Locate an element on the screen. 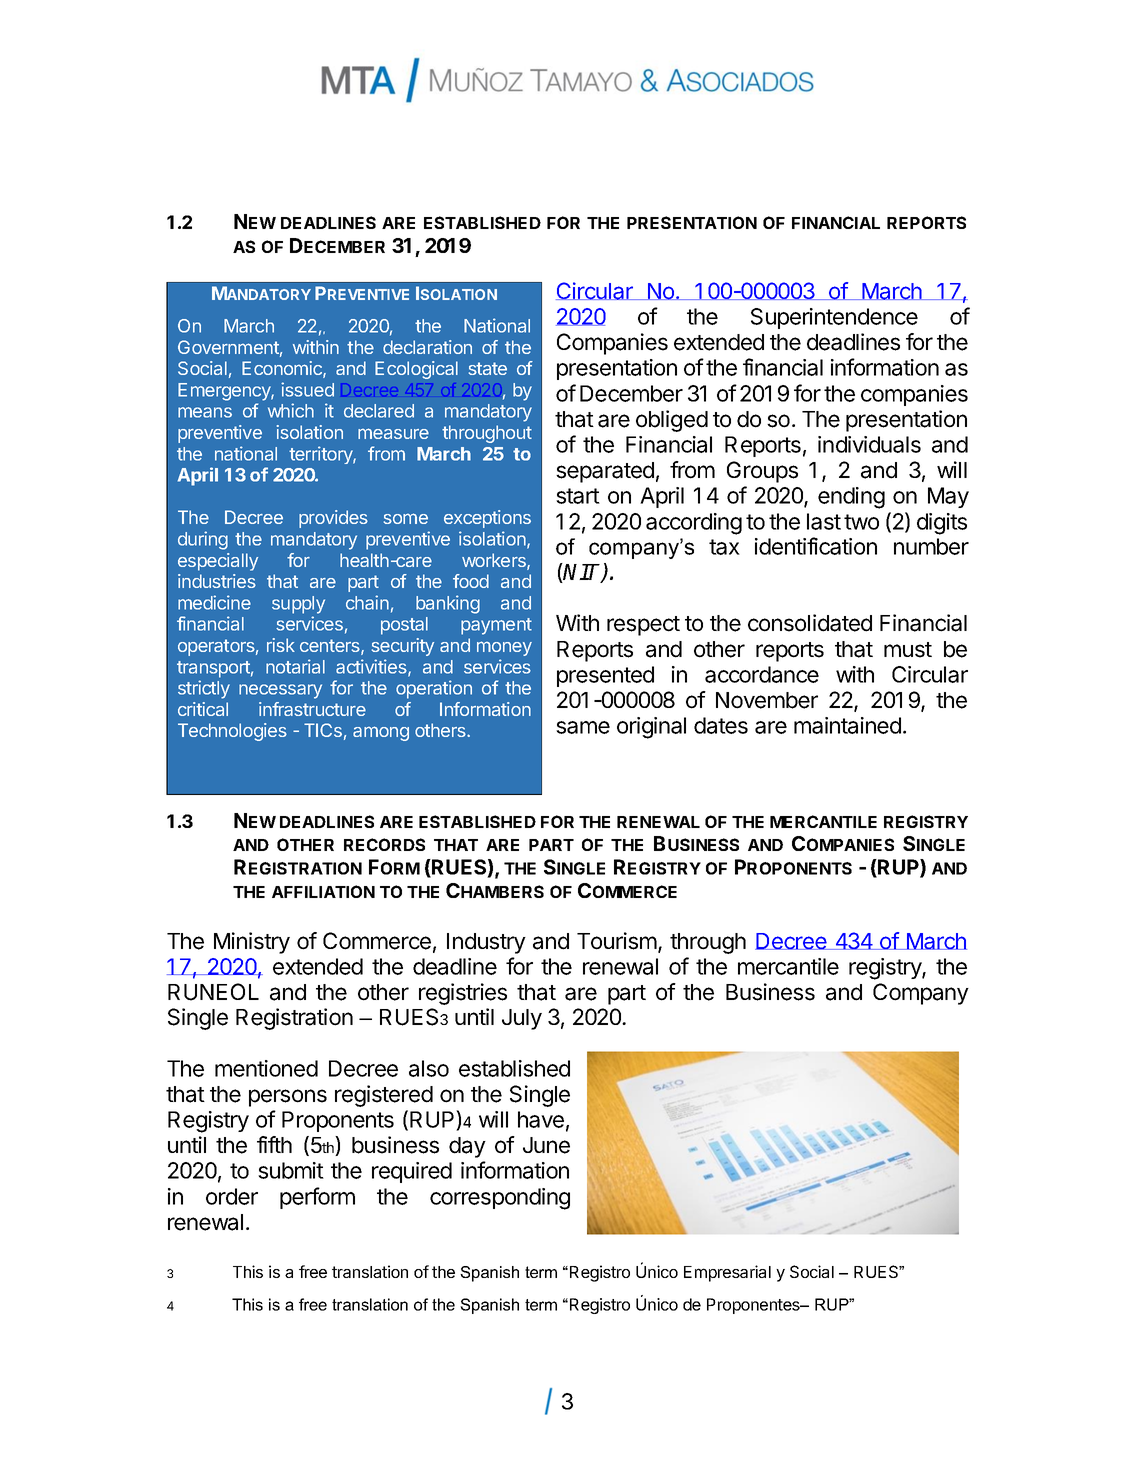 Image resolution: width=1134 pixels, height=1467 pixels. AFFILIATION is located at coordinates (323, 891).
